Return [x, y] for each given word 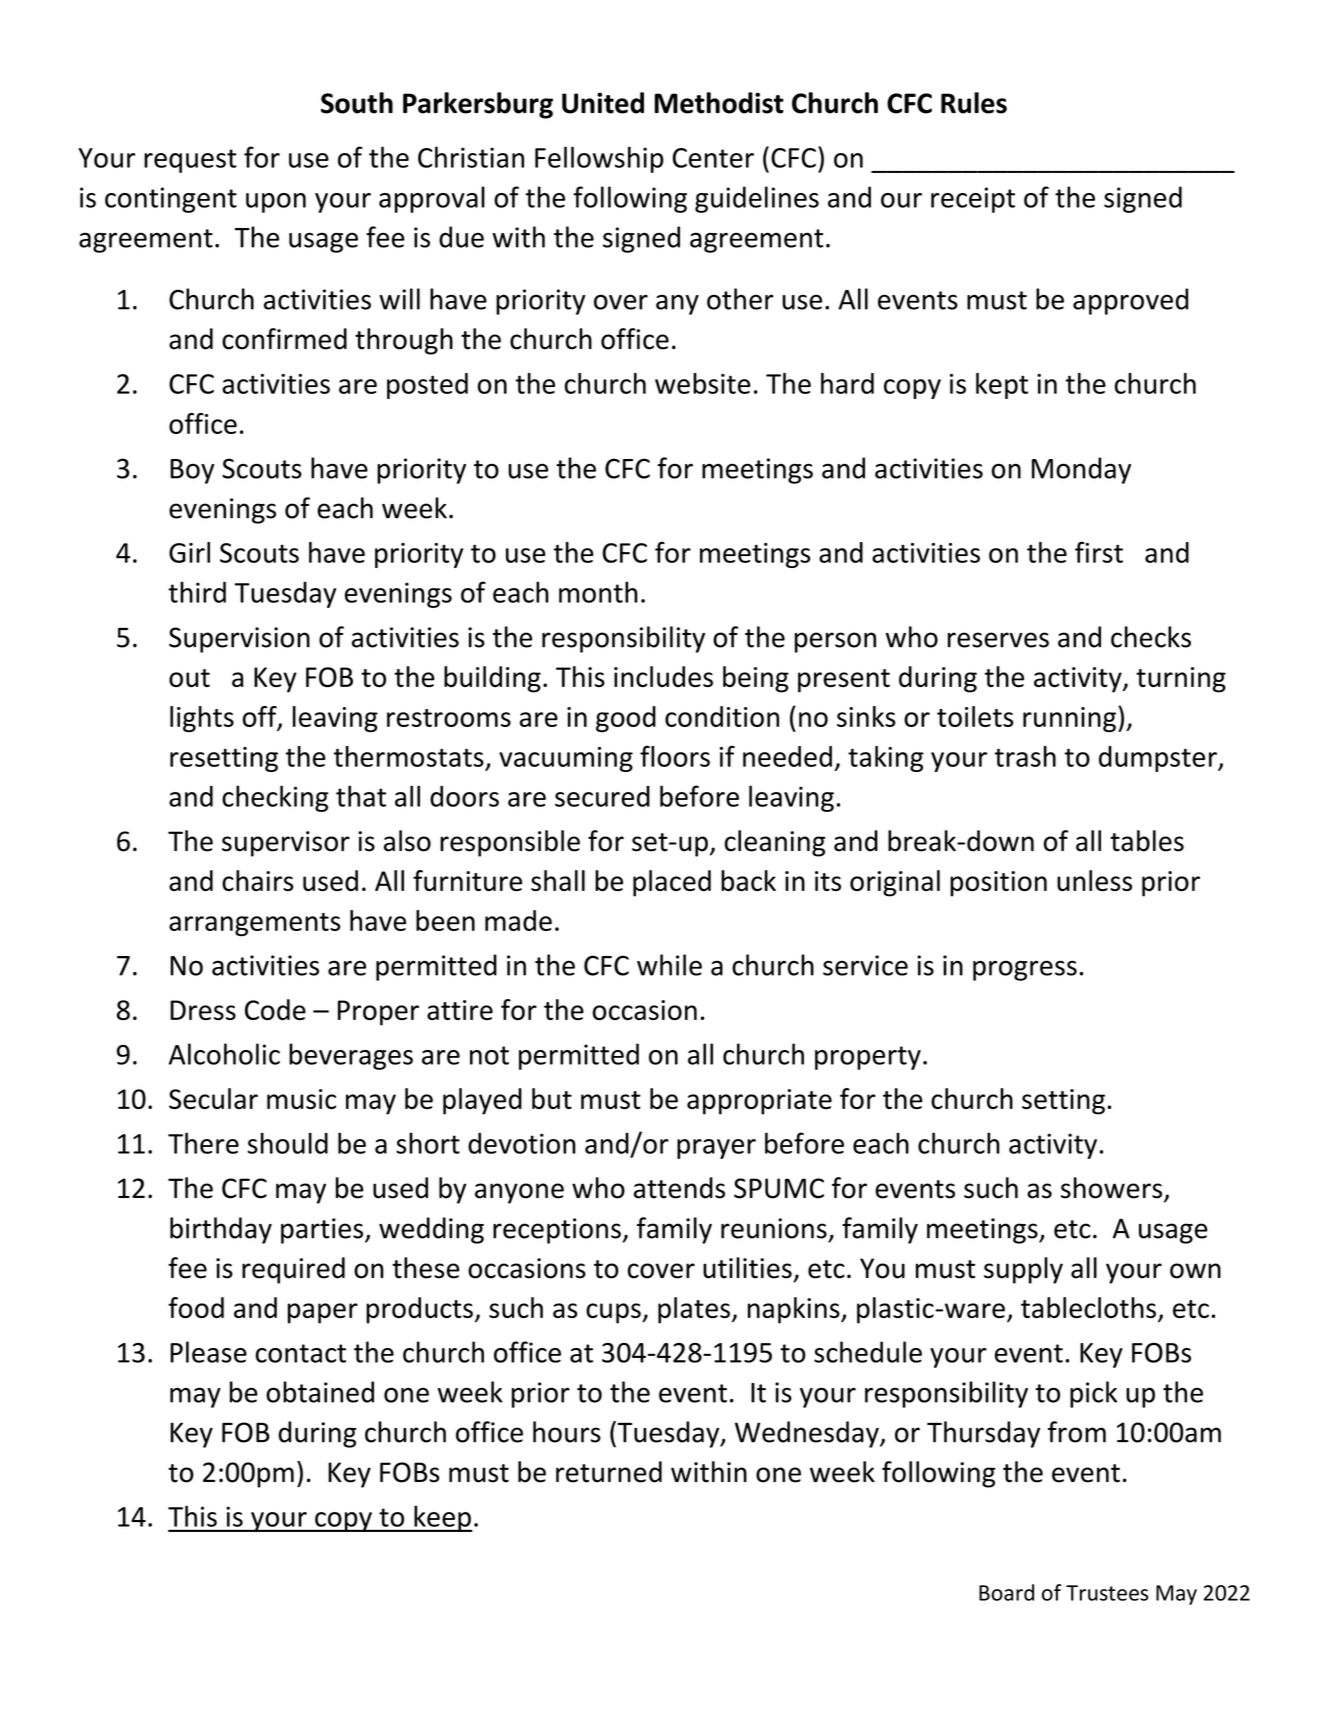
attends [679, 1188]
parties [323, 1231]
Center [713, 158]
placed [672, 883]
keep [442, 1518]
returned [609, 1472]
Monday [1081, 470]
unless [1094, 880]
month [598, 592]
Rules [974, 103]
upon [276, 203]
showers [1113, 1189]
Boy [192, 471]
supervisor [286, 844]
